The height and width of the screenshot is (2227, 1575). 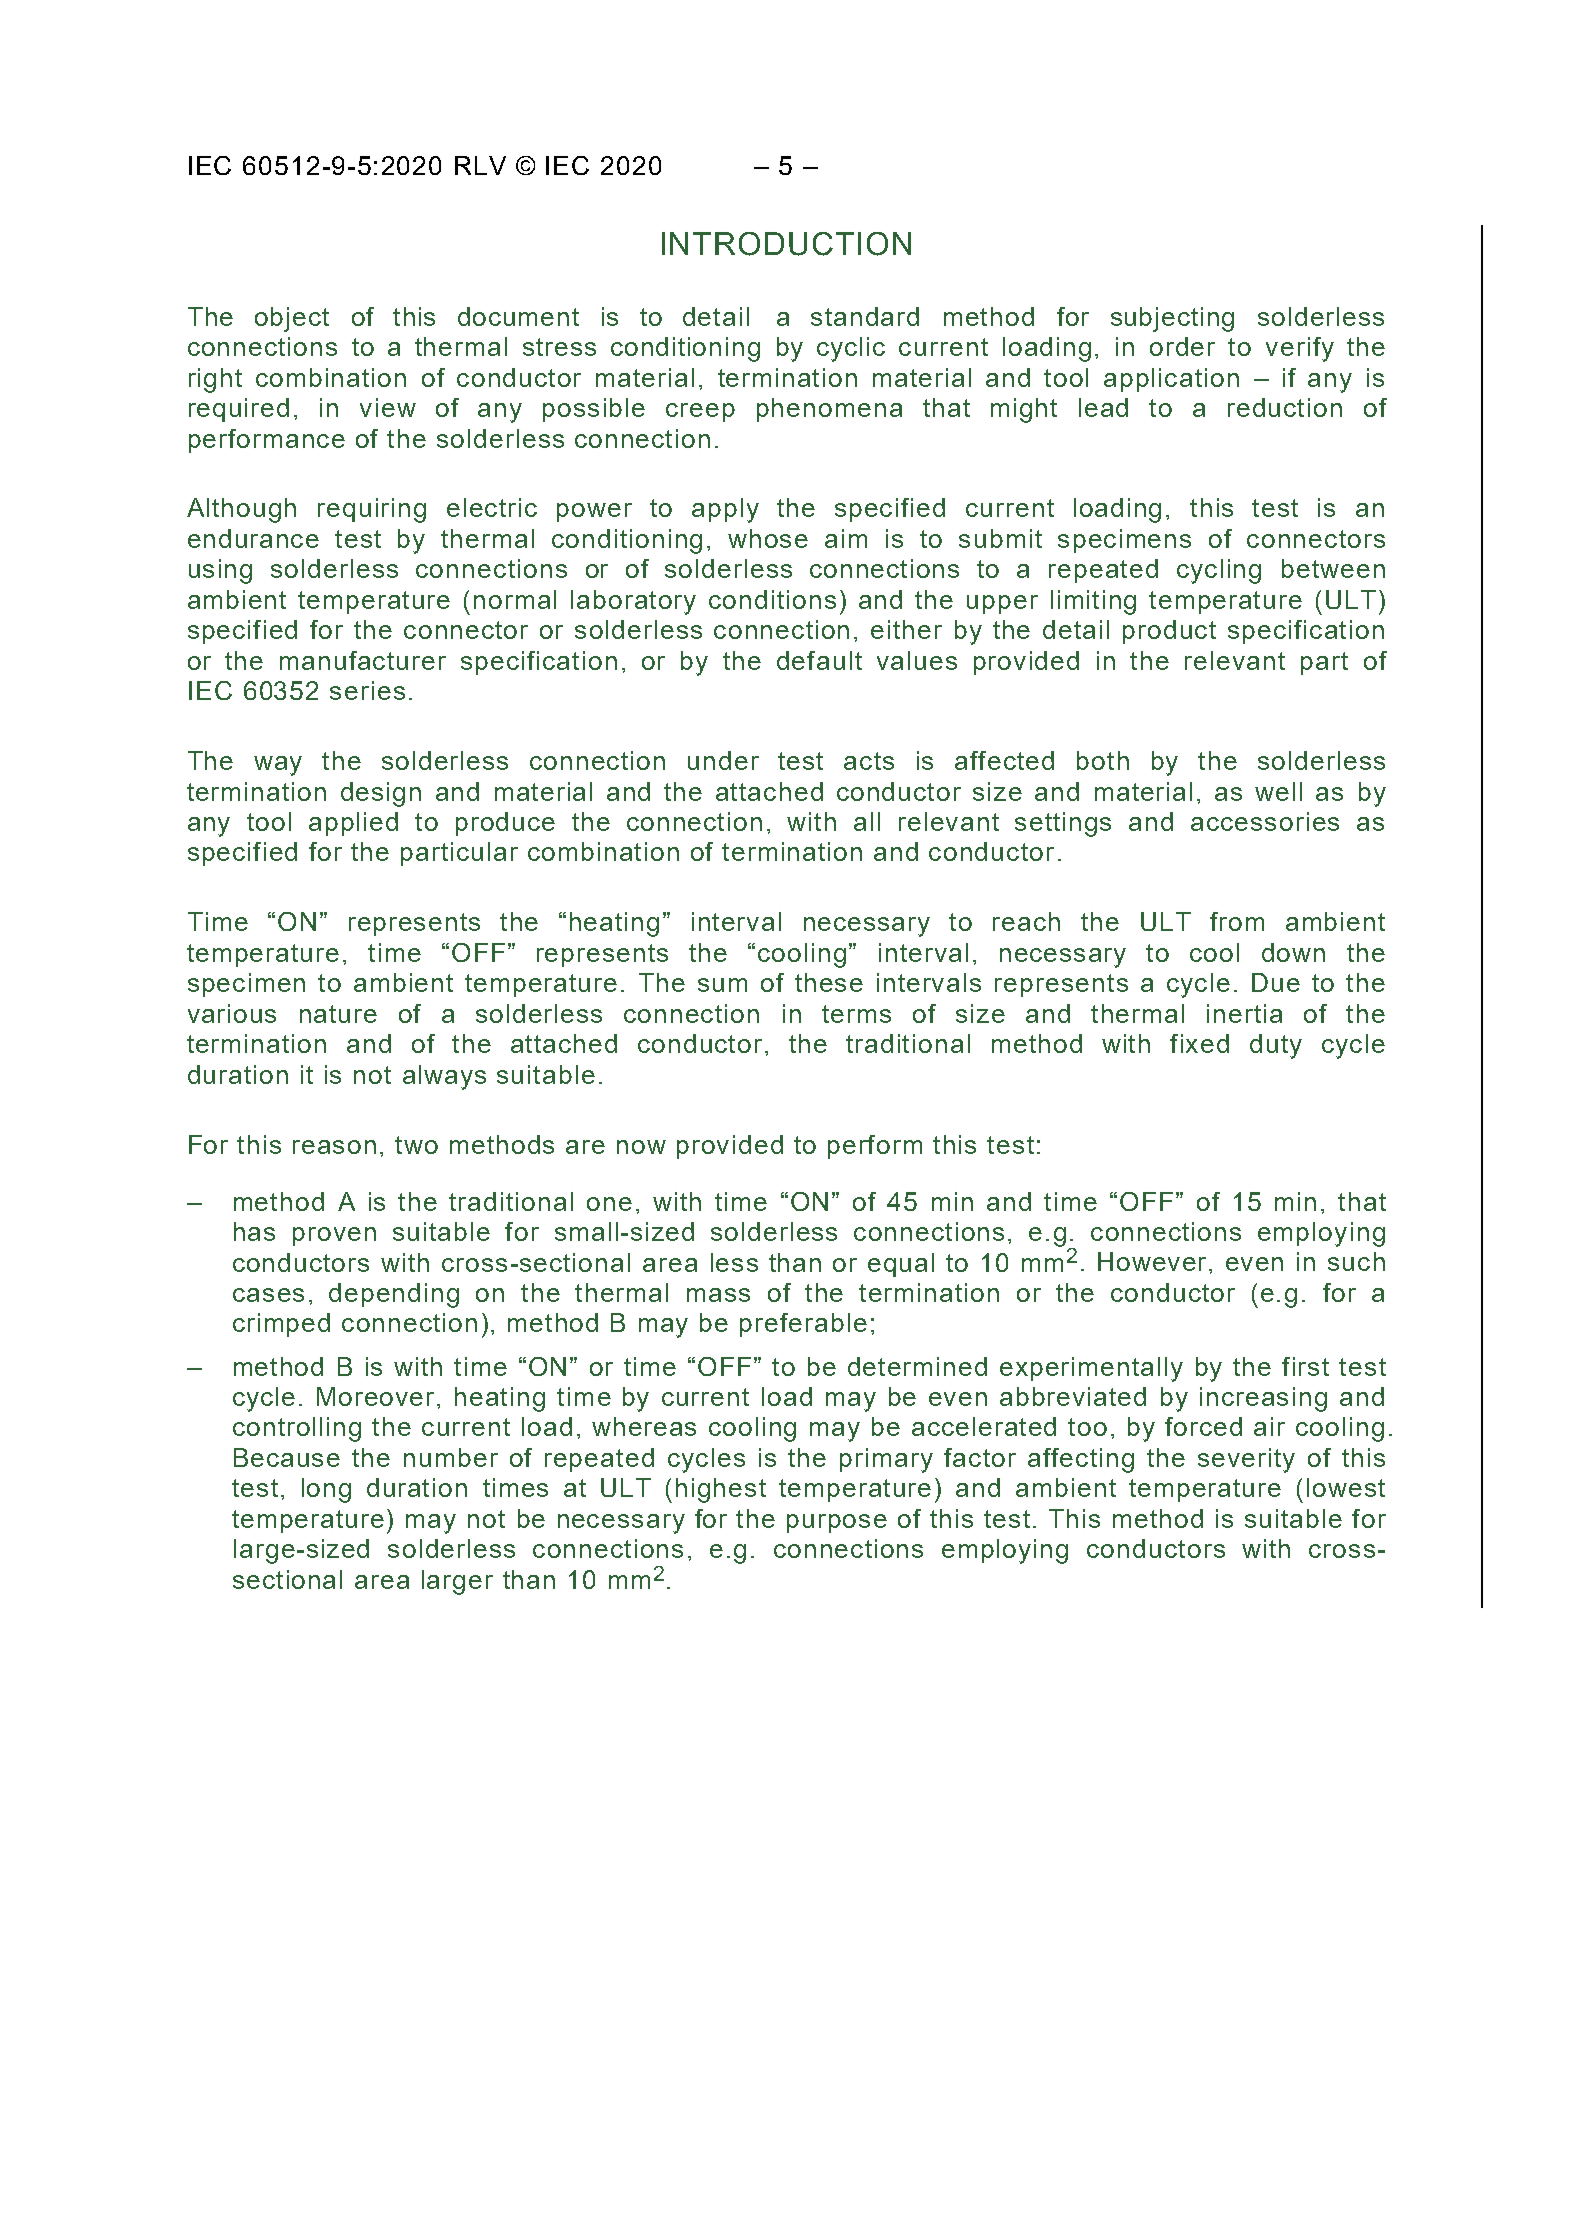 I want to click on default, so click(x=819, y=660).
